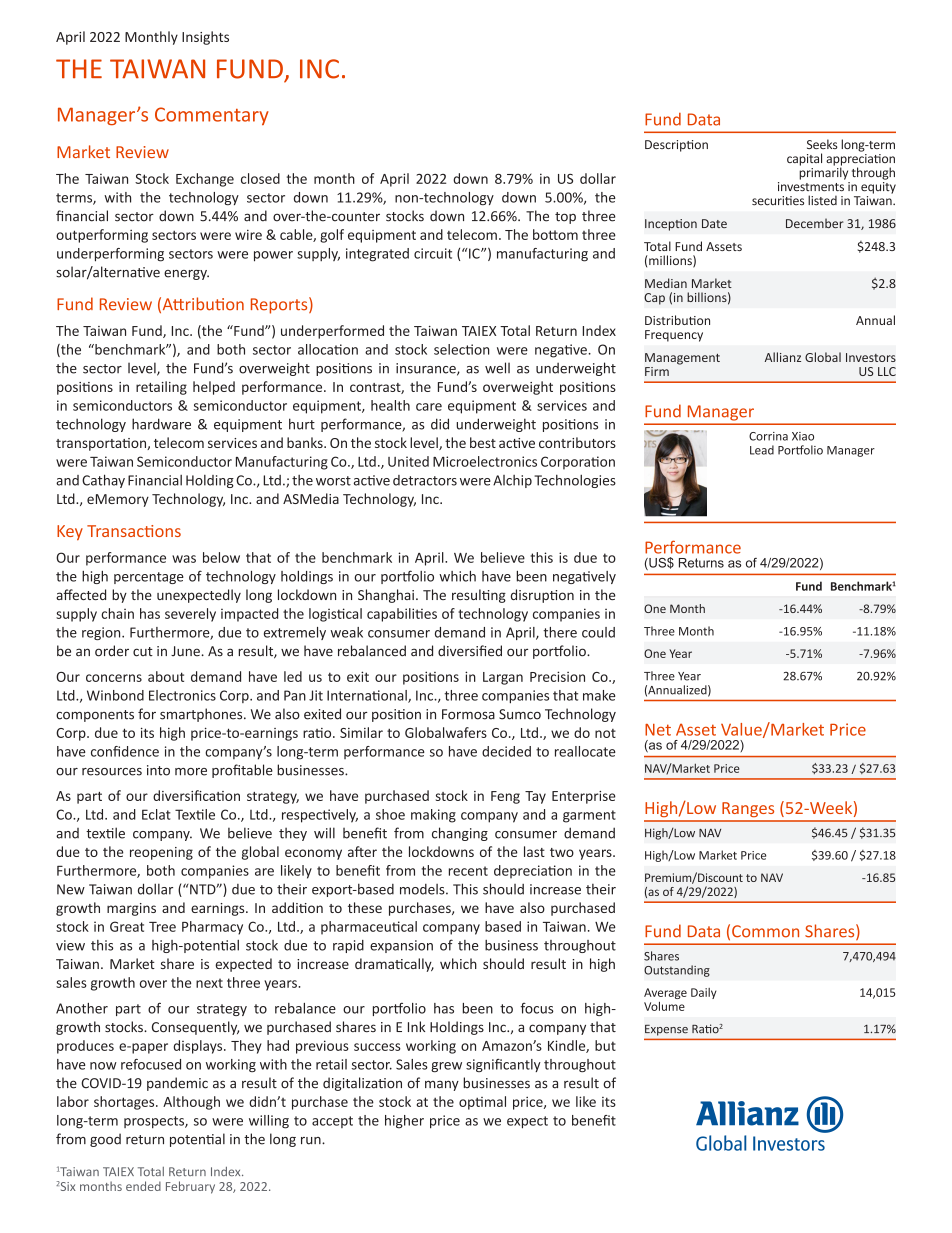 Image resolution: width=952 pixels, height=1233 pixels. Describe the element at coordinates (676, 146) in the document. I see `Description` at that location.
